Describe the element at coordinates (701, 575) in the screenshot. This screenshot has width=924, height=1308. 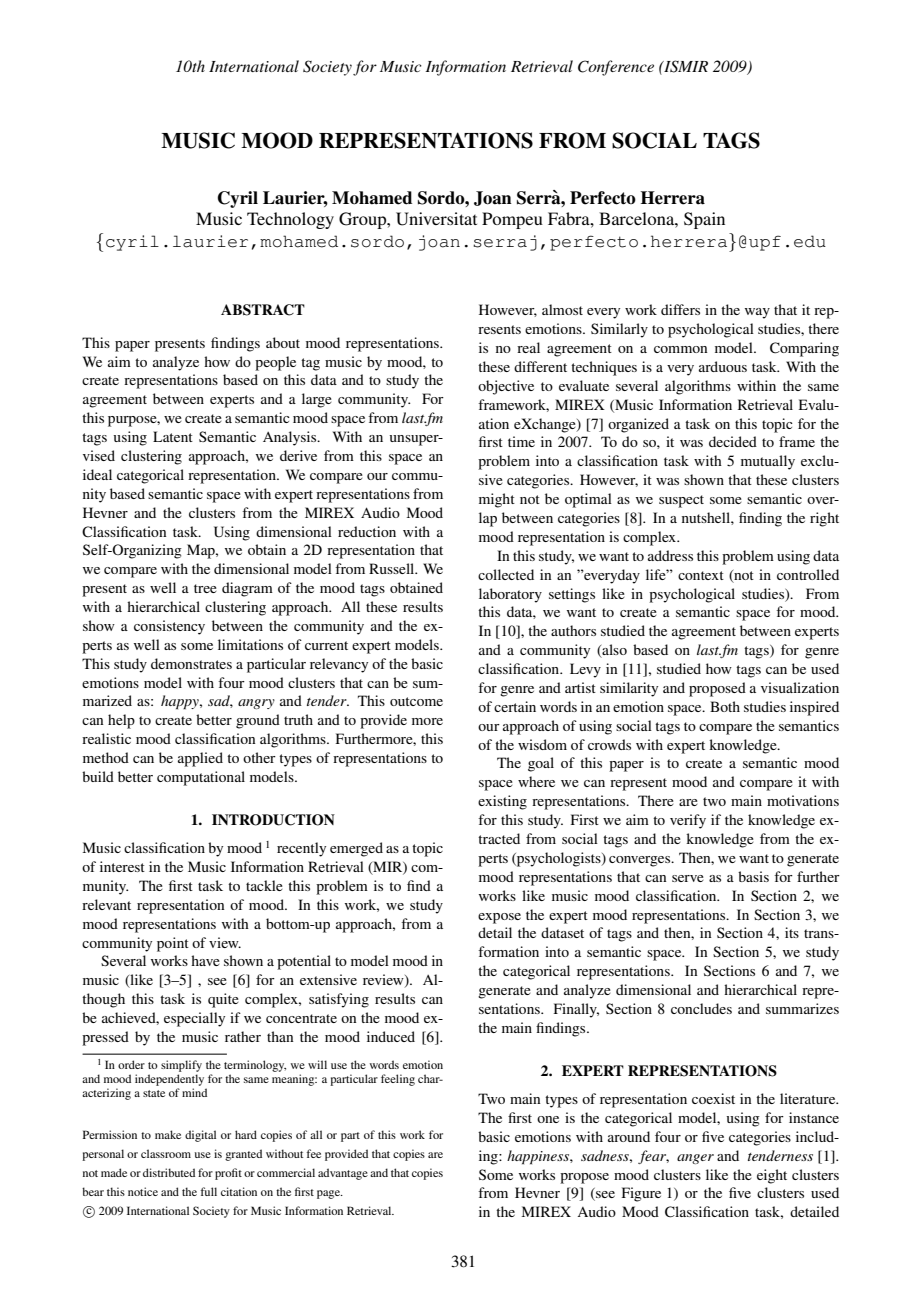
I see `context` at that location.
